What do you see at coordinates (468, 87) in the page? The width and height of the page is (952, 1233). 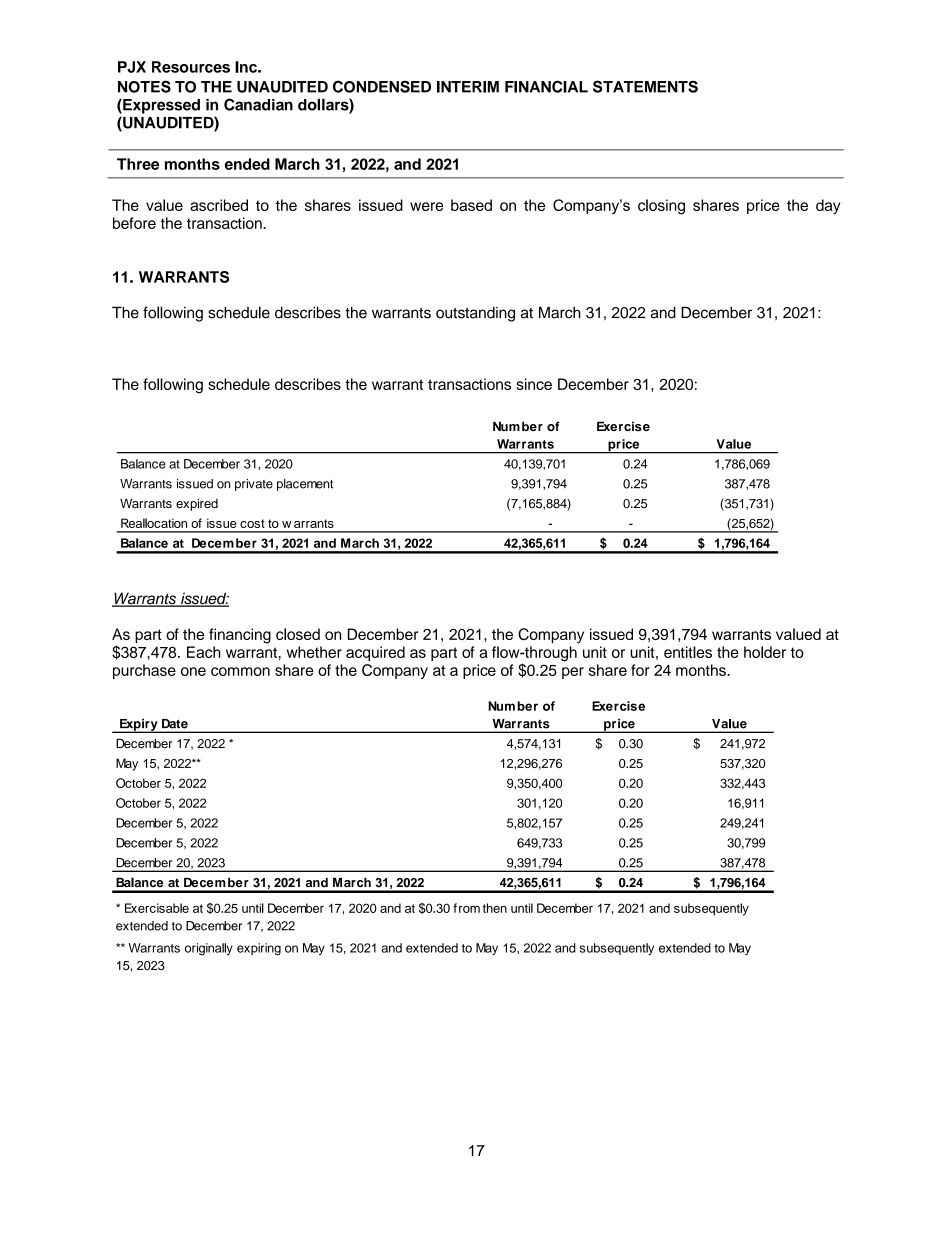 I see `INTERIM` at bounding box center [468, 87].
